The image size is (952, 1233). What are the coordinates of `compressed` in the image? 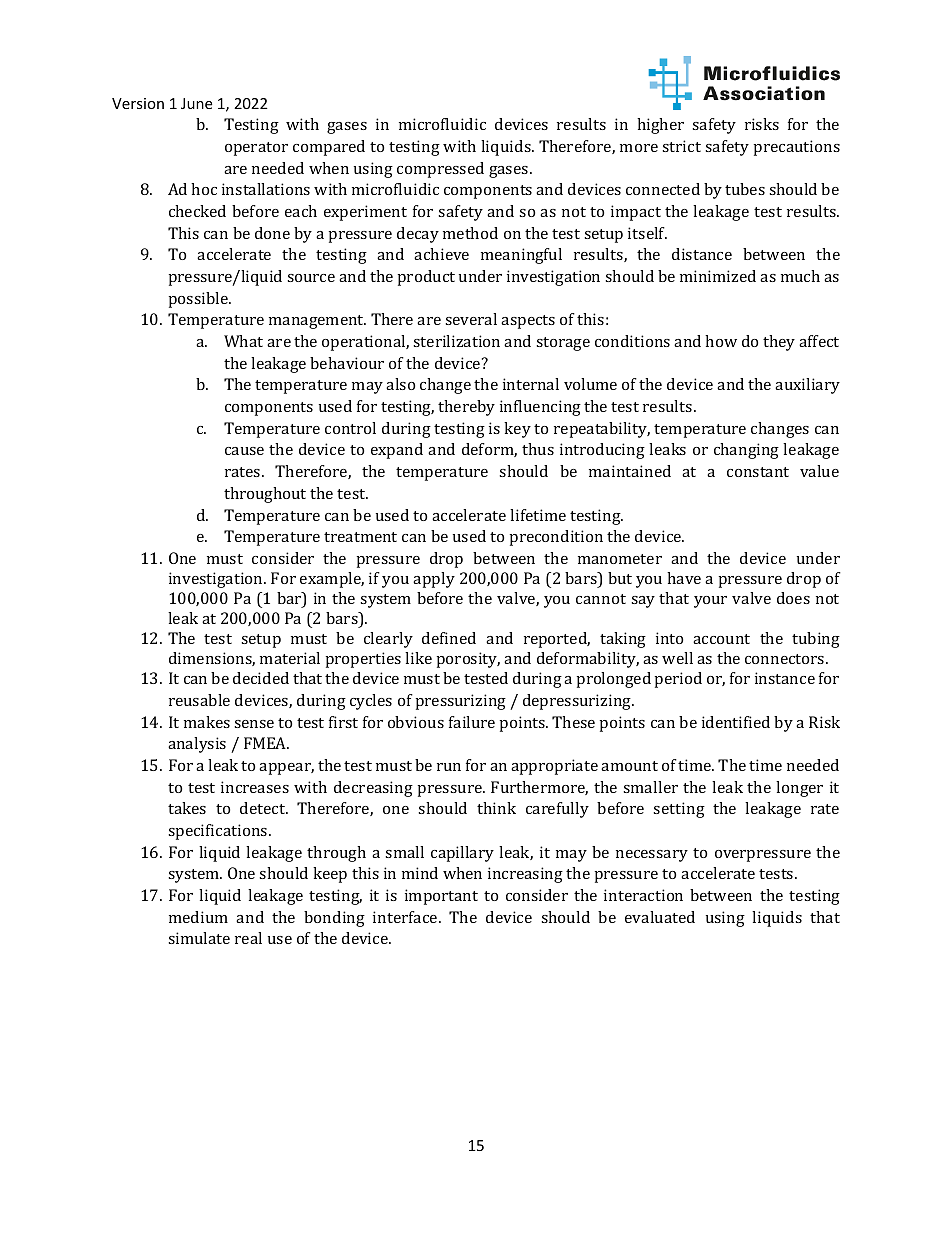 It's located at (440, 170).
